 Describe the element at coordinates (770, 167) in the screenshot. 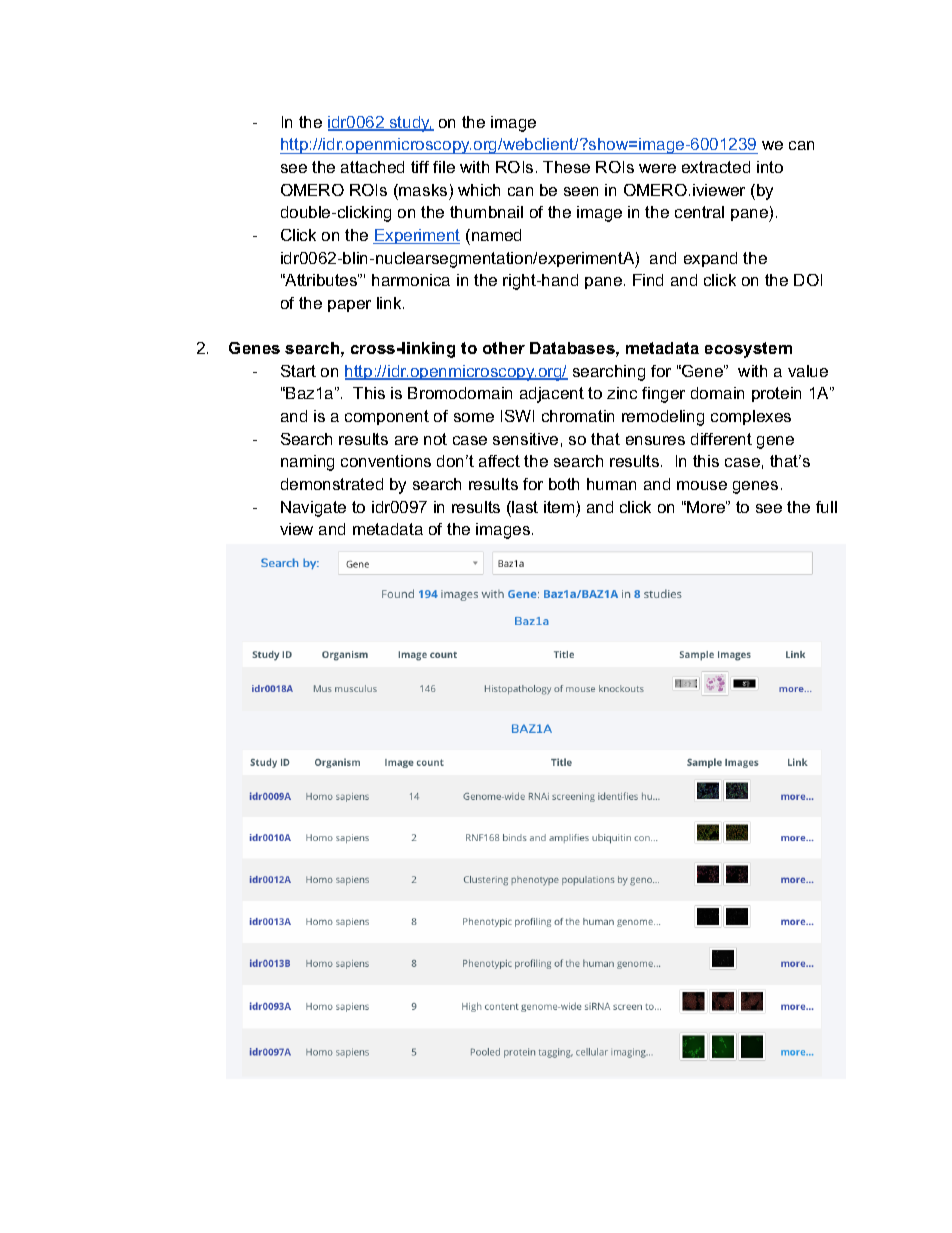

I see `into` at that location.
